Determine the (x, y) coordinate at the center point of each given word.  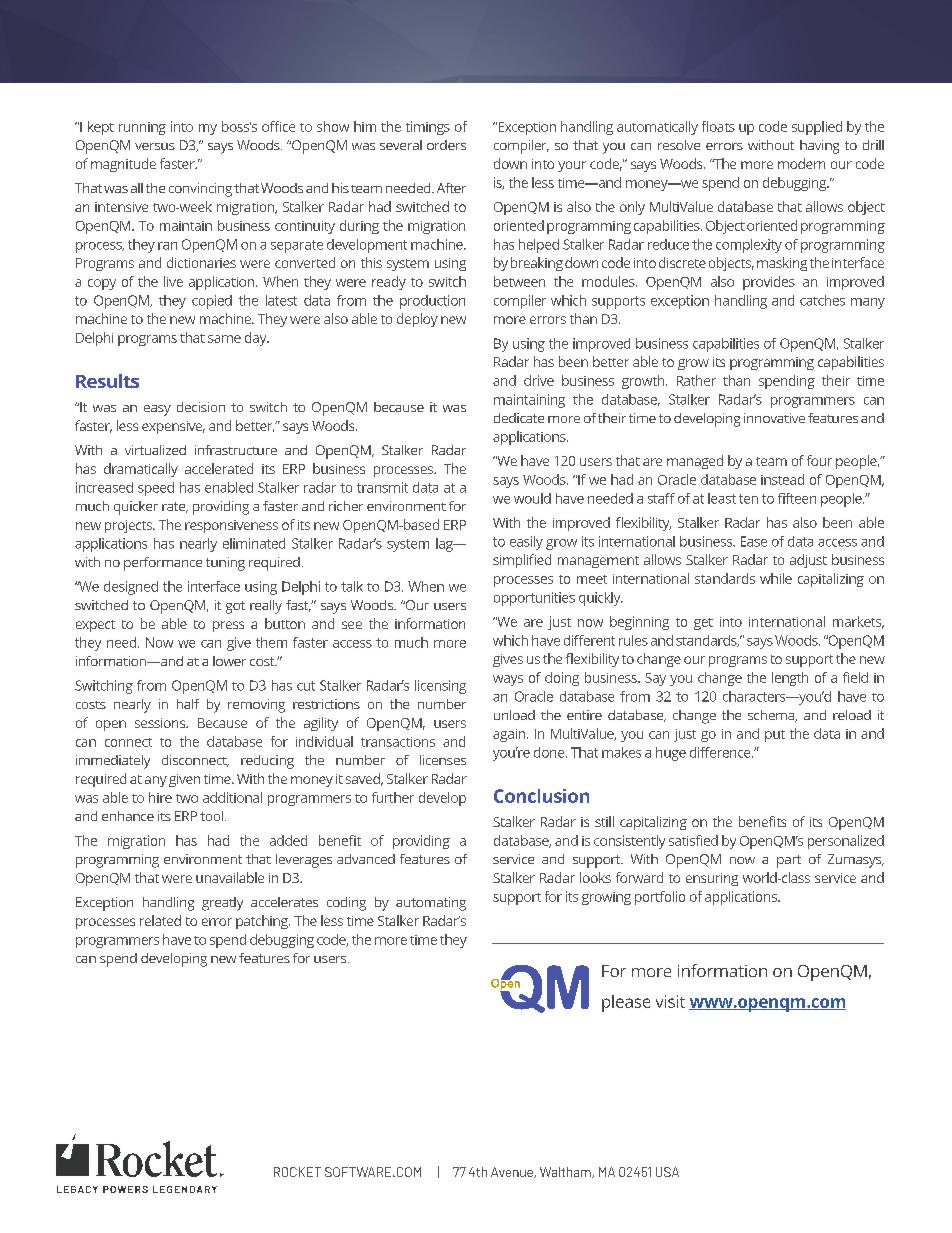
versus (155, 146)
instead (782, 479)
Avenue (513, 1172)
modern (801, 163)
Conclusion (541, 796)
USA (667, 1172)
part (789, 861)
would (532, 498)
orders (446, 145)
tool (213, 816)
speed (156, 489)
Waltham (566, 1172)
